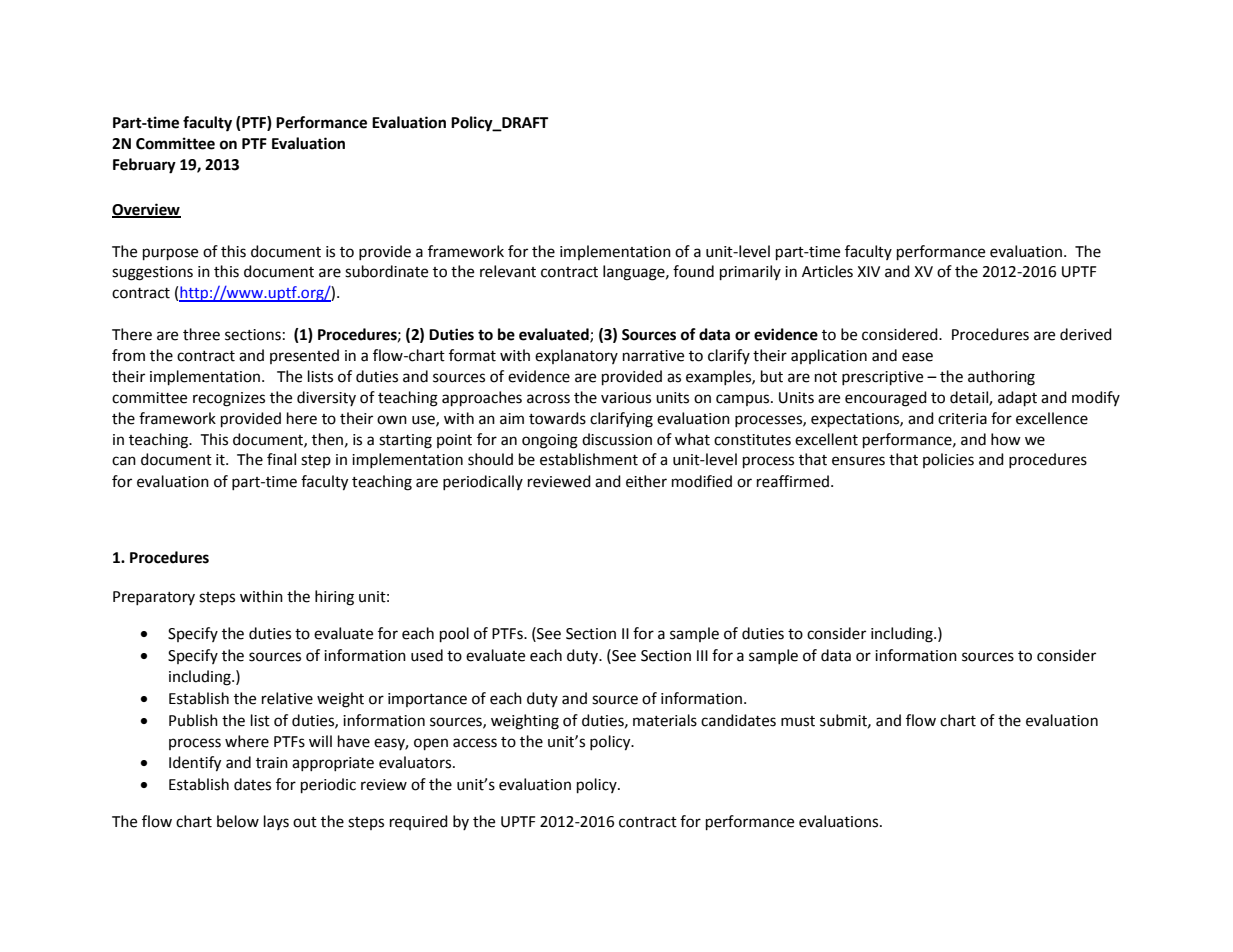 This page has height=952, width=1233. Describe the element at coordinates (201, 334) in the page. I see `three` at that location.
